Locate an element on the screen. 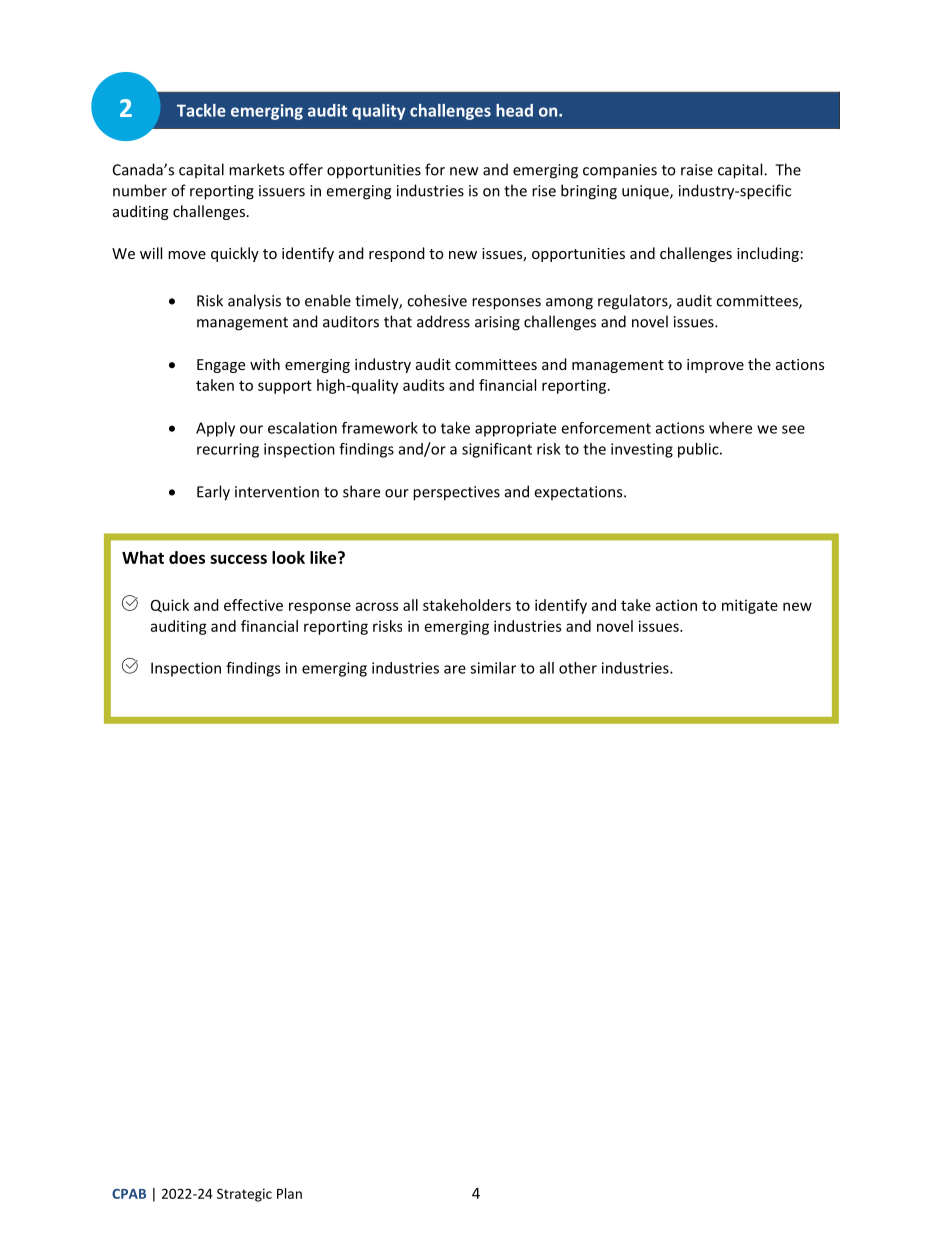  Strategic is located at coordinates (244, 1195).
